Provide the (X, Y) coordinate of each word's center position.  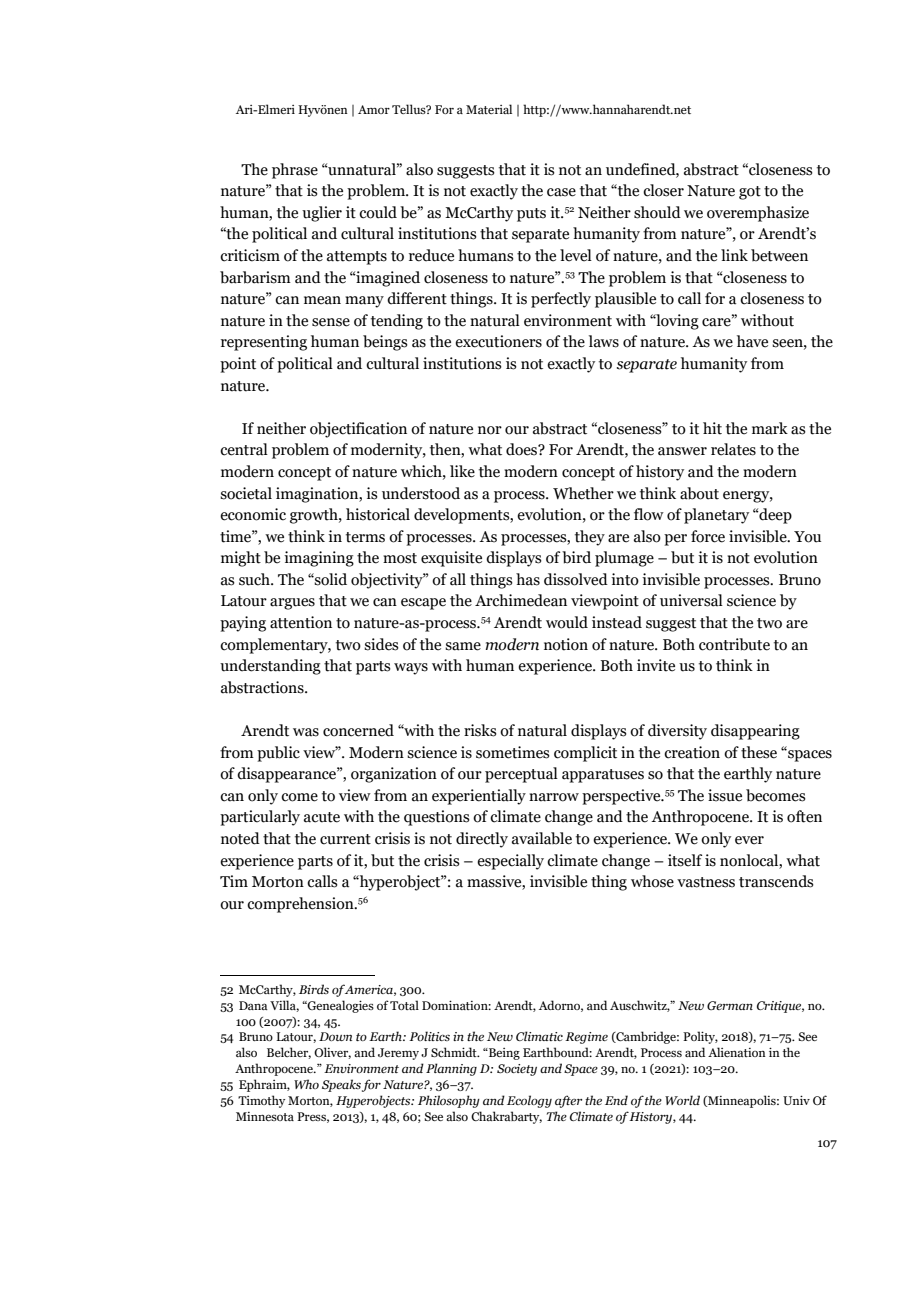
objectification (358, 430)
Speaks (341, 1085)
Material (489, 109)
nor (490, 430)
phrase (295, 171)
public (278, 754)
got (750, 193)
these (759, 752)
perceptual (521, 775)
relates (733, 449)
